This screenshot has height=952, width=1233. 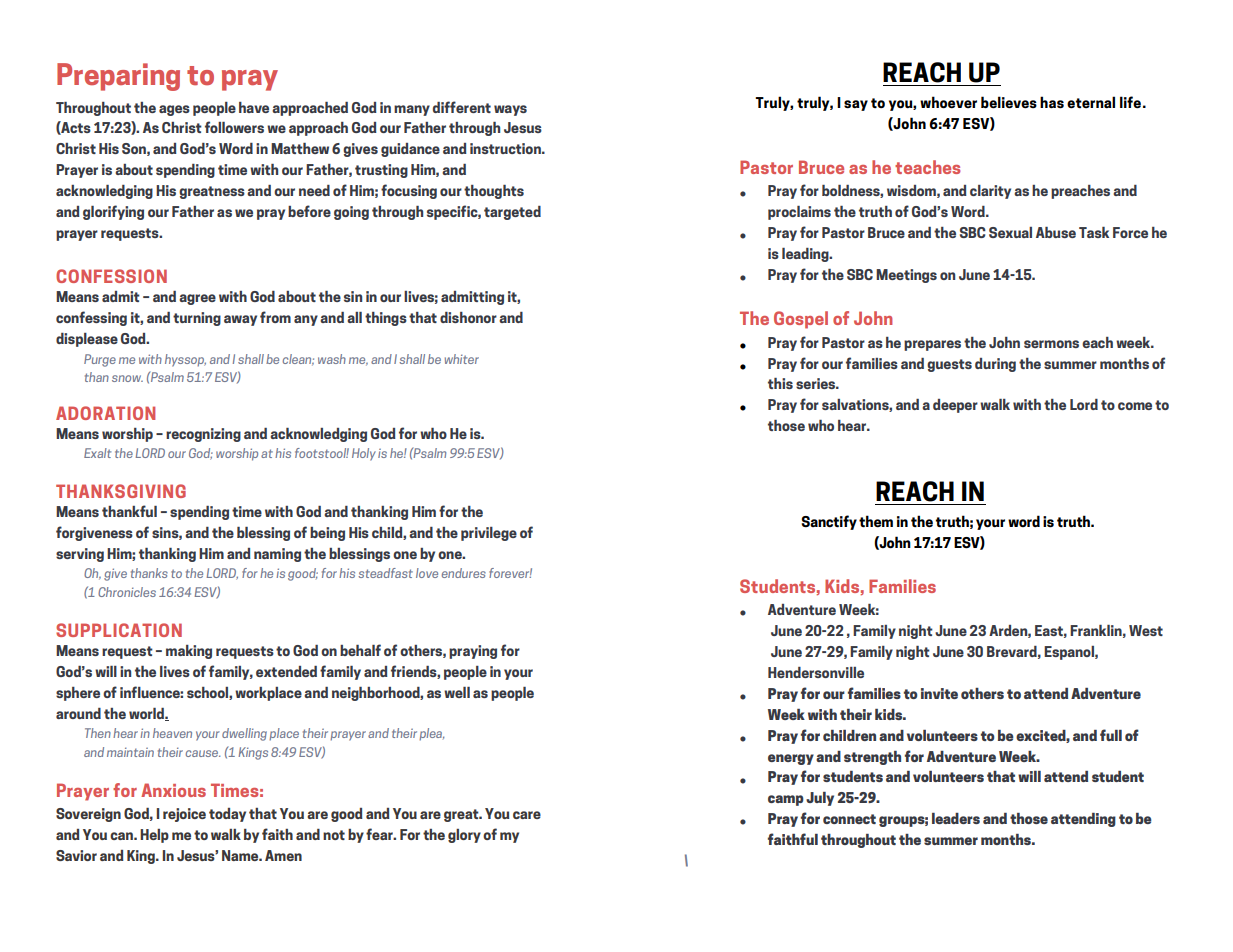 What do you see at coordinates (510, 110) in the screenshot?
I see `ways` at bounding box center [510, 110].
